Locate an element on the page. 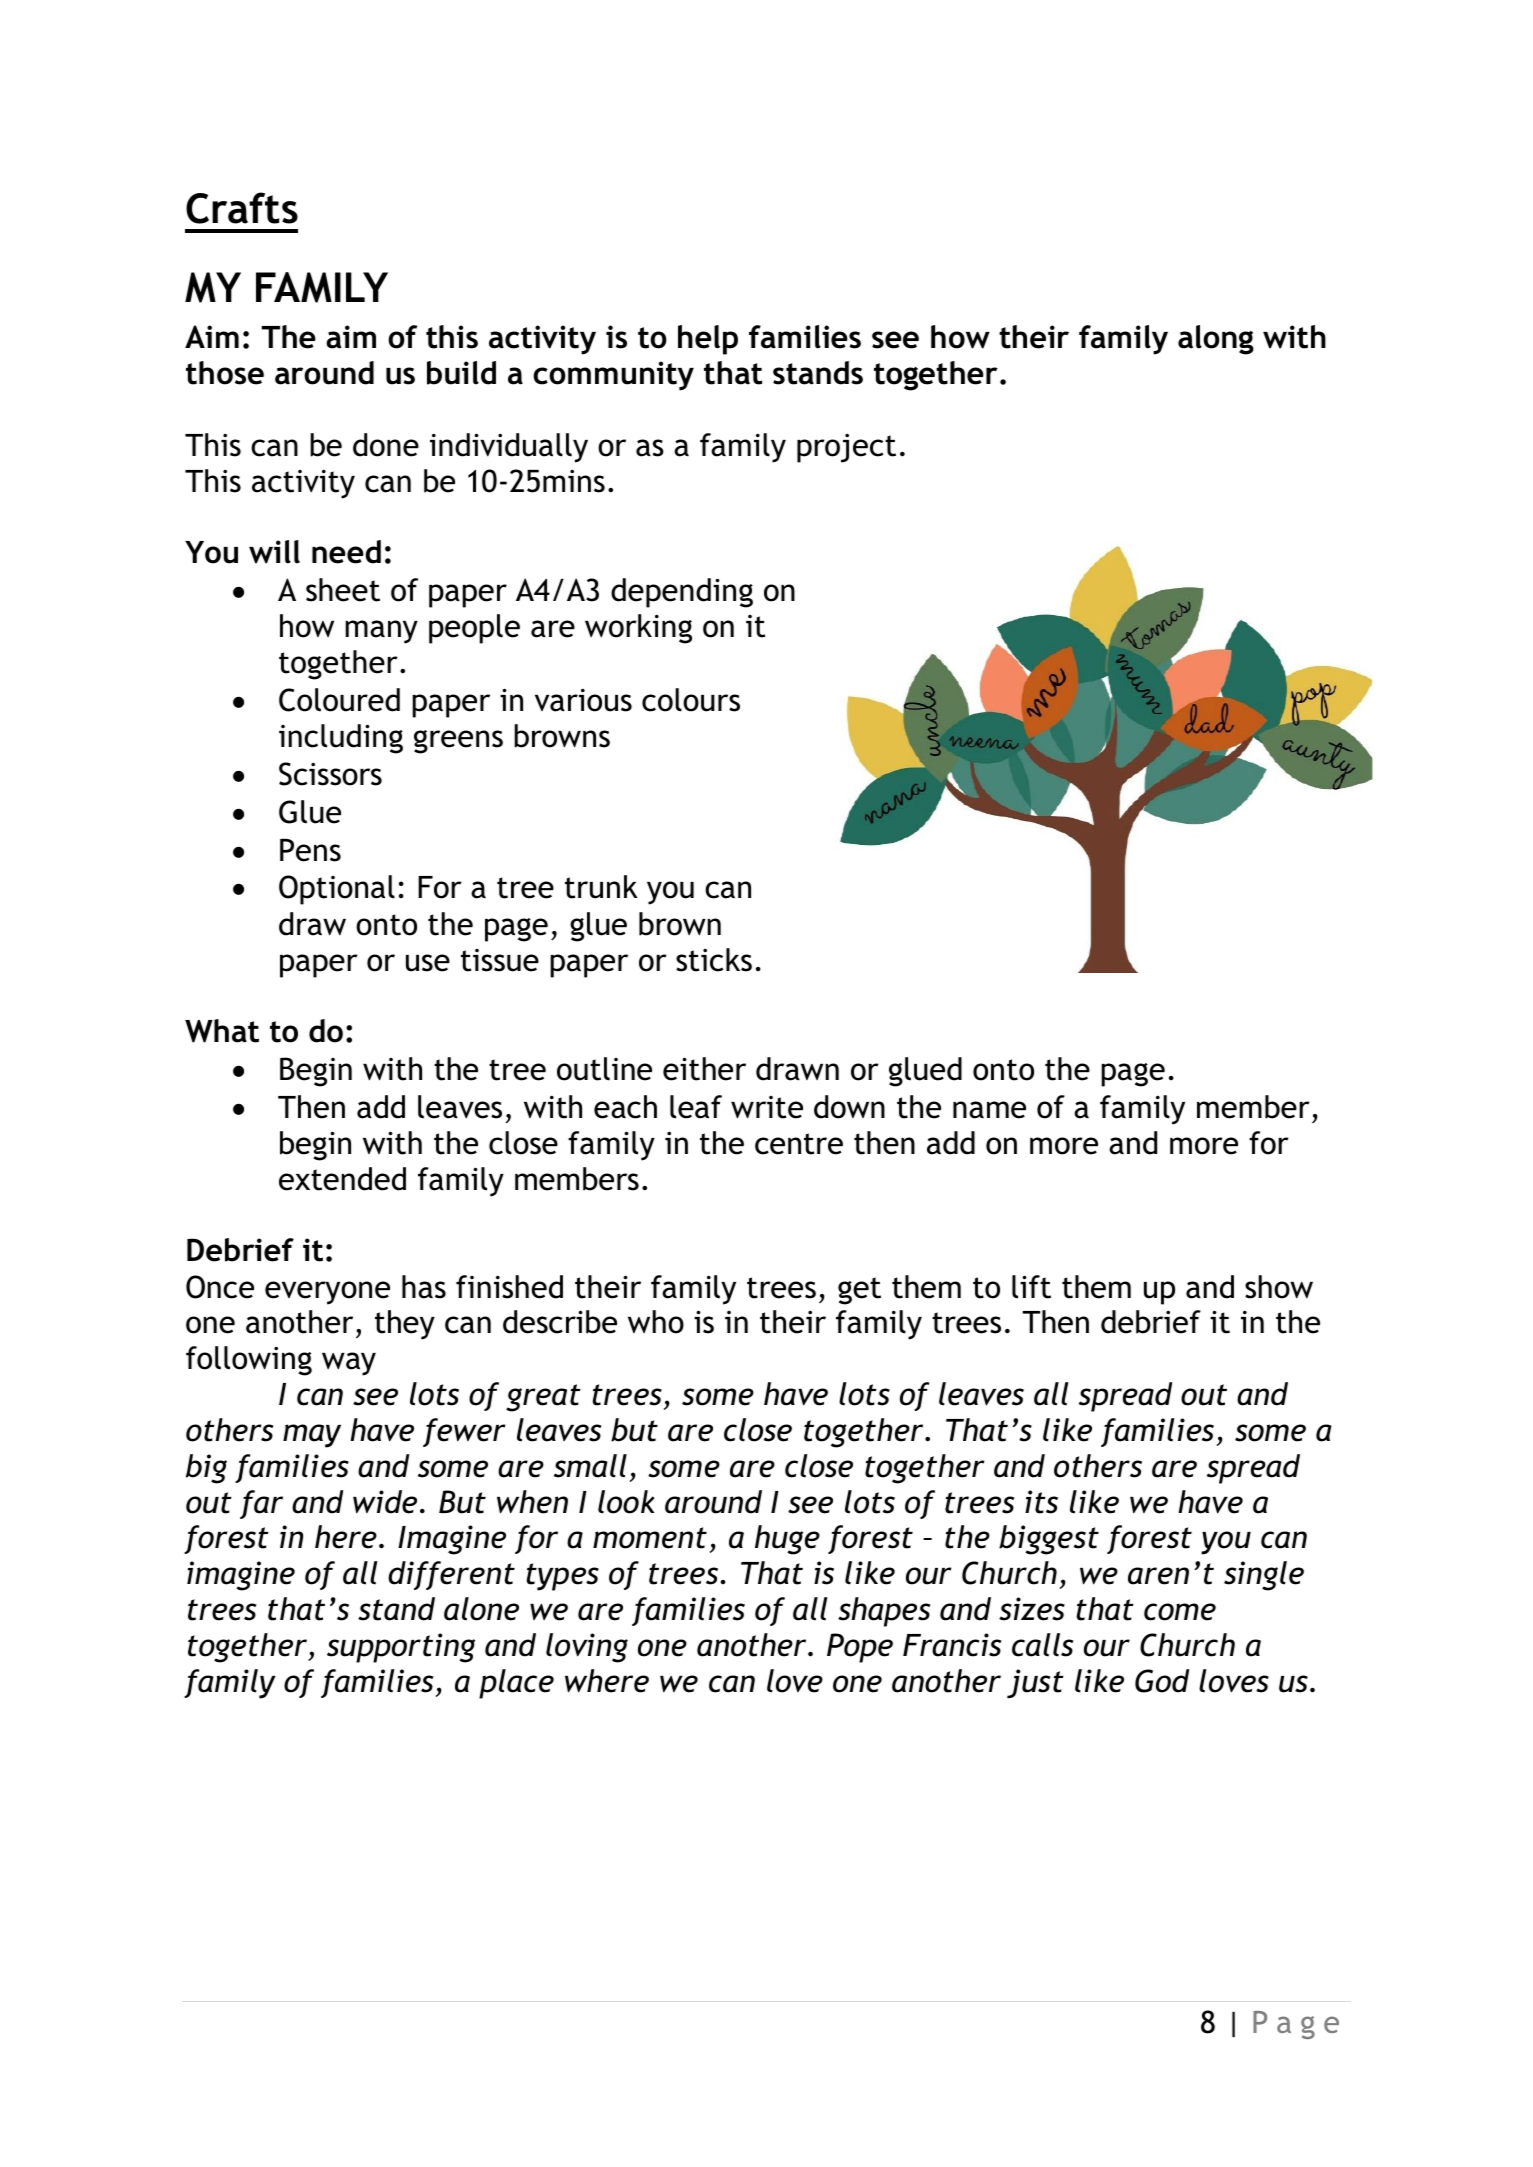  Crafts is located at coordinates (242, 208).
